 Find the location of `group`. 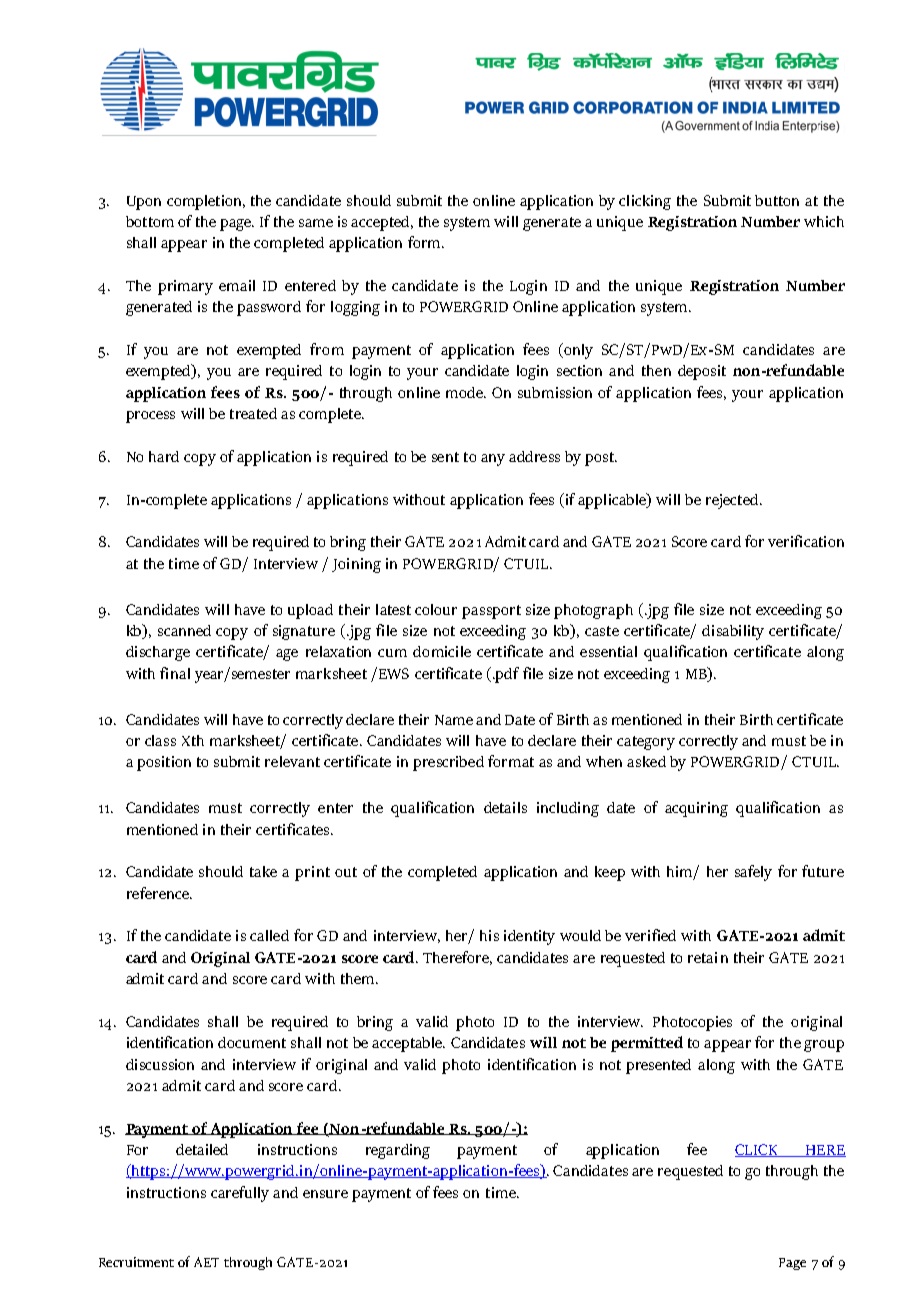

group is located at coordinates (824, 1046).
